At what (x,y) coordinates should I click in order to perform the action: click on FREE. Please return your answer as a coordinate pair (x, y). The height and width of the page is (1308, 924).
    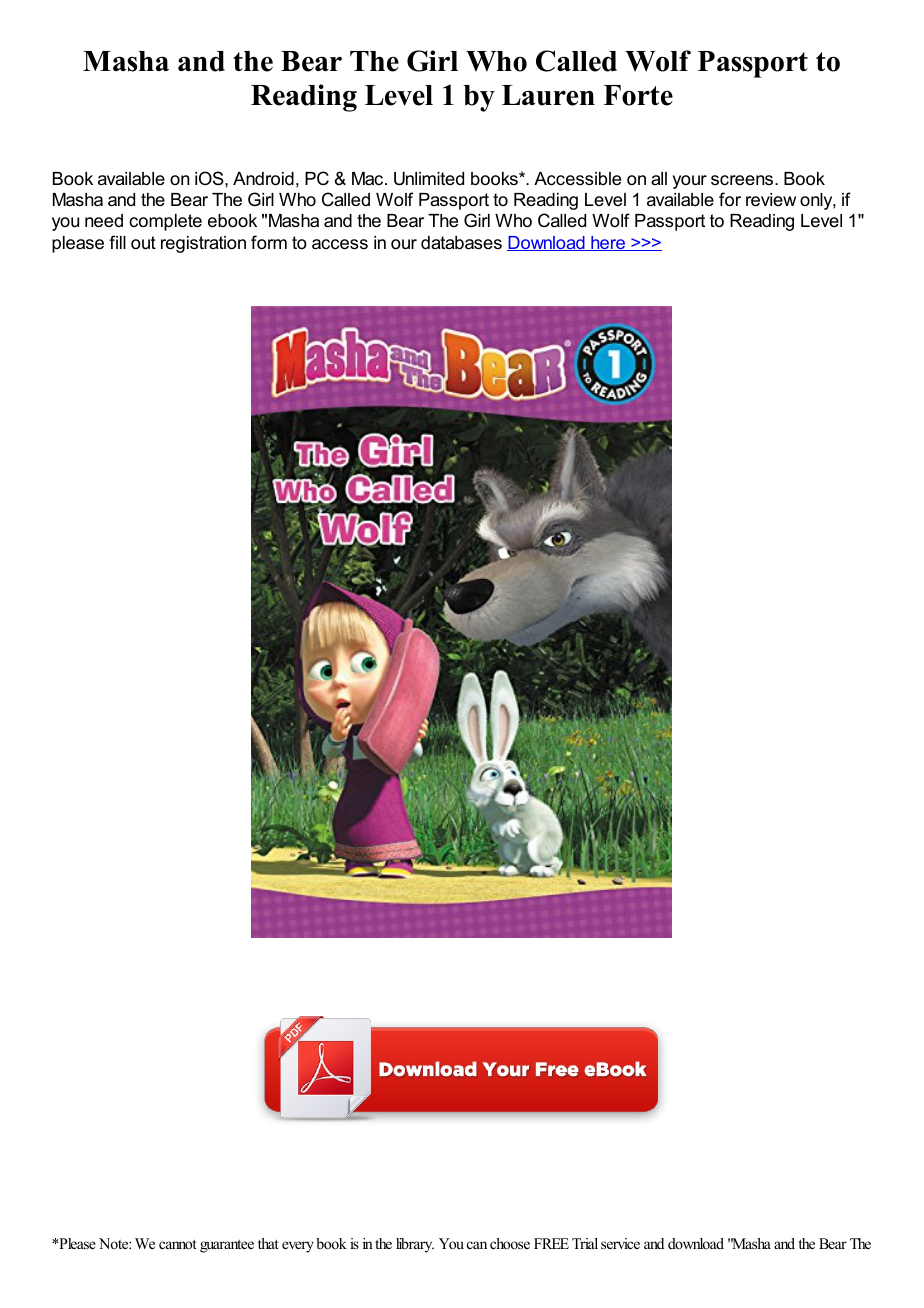
    Looking at the image, I should click on (551, 1243).
